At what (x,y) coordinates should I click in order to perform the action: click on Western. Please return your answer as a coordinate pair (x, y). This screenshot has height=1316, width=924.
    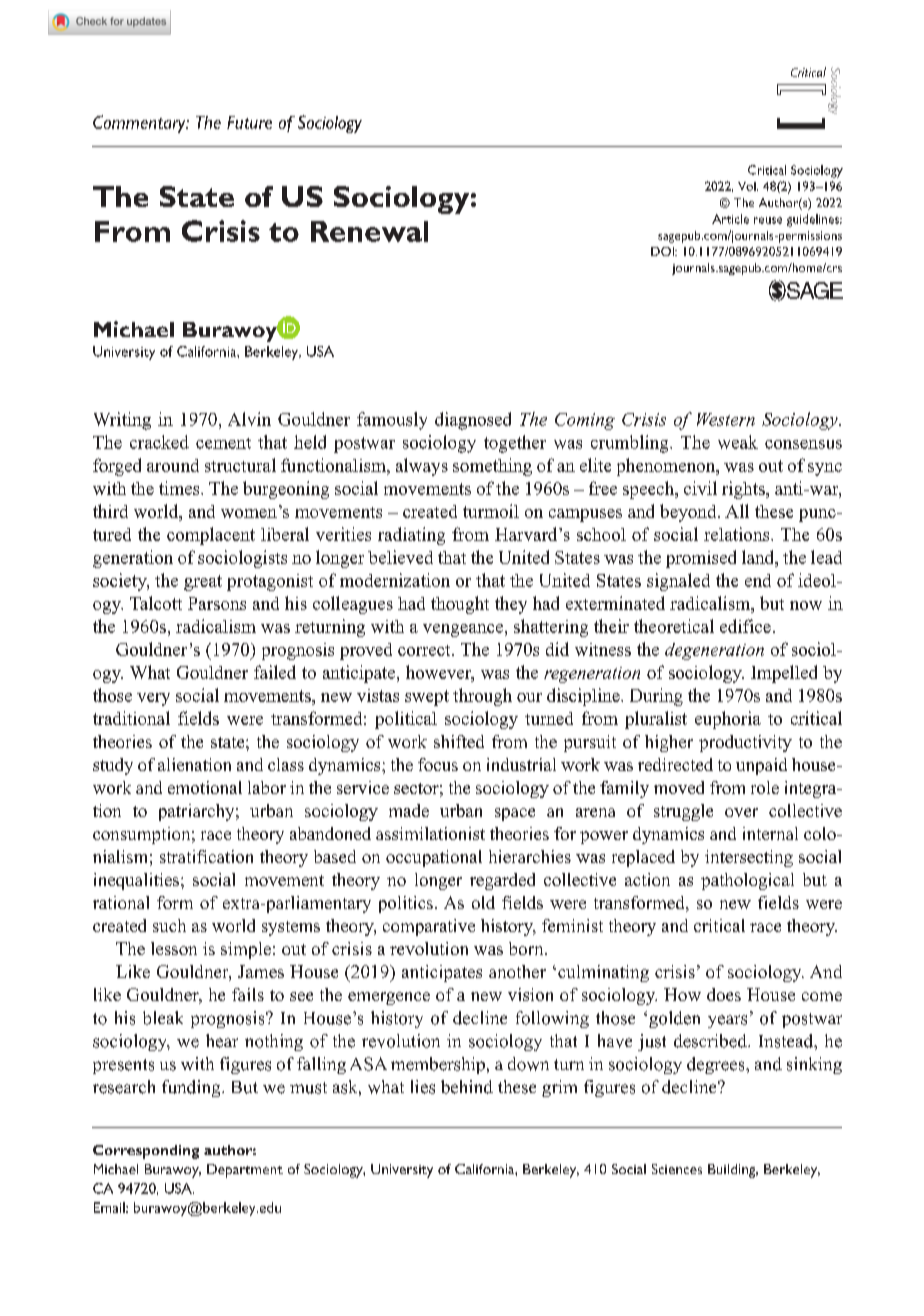
    Looking at the image, I should click on (726, 419).
